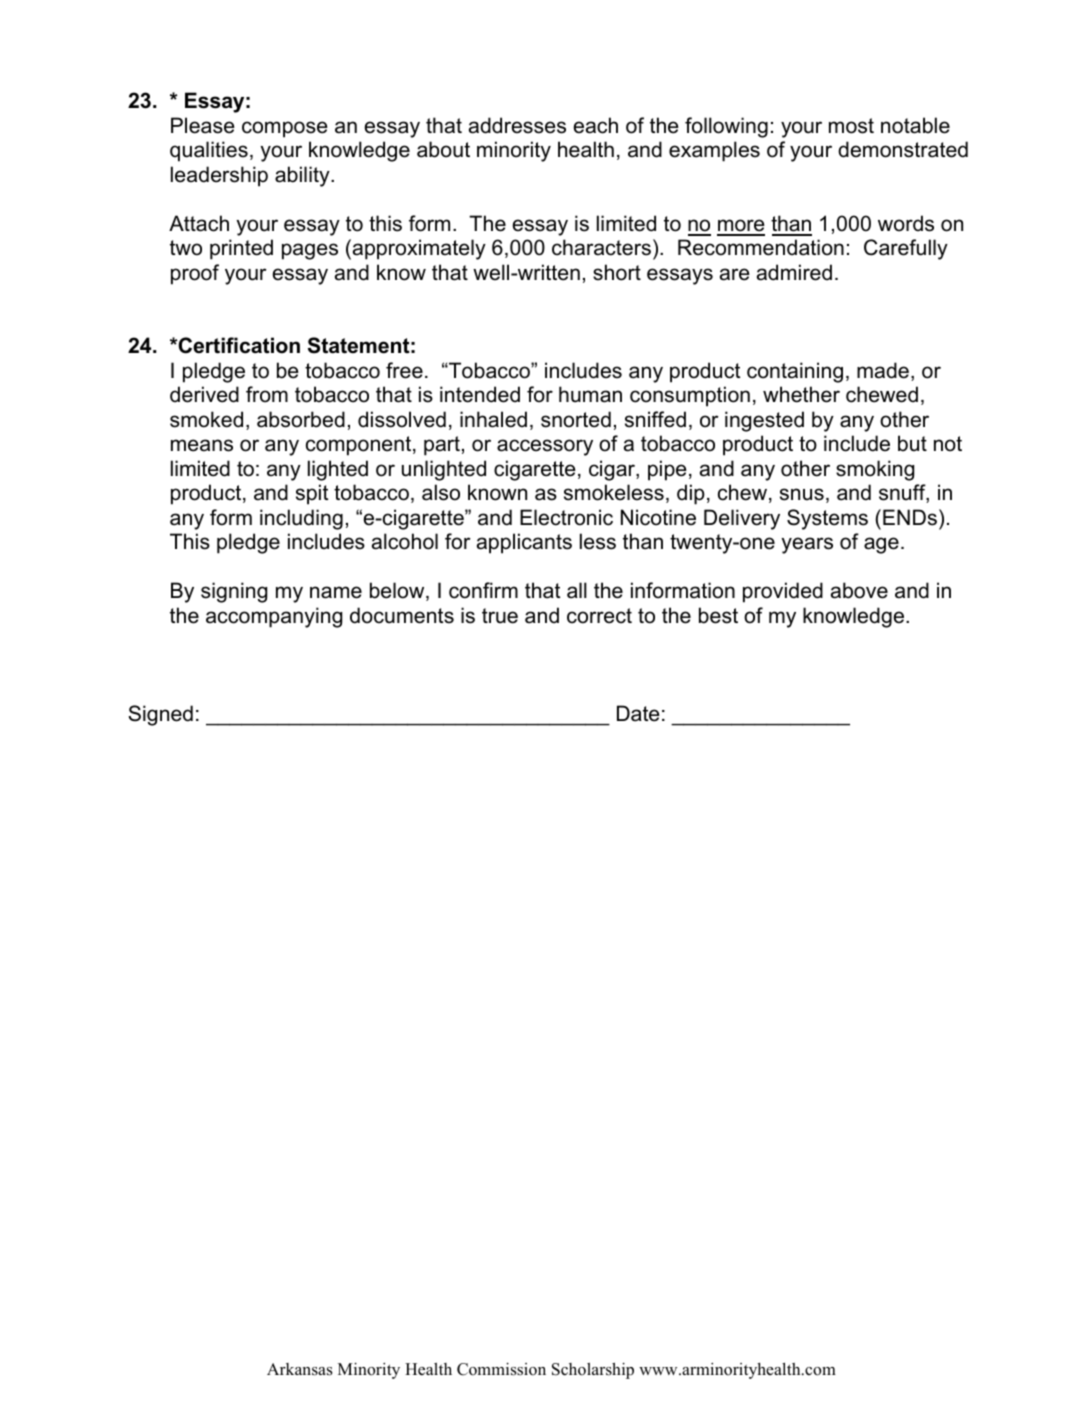 The image size is (1087, 1407). I want to click on most, so click(851, 126).
